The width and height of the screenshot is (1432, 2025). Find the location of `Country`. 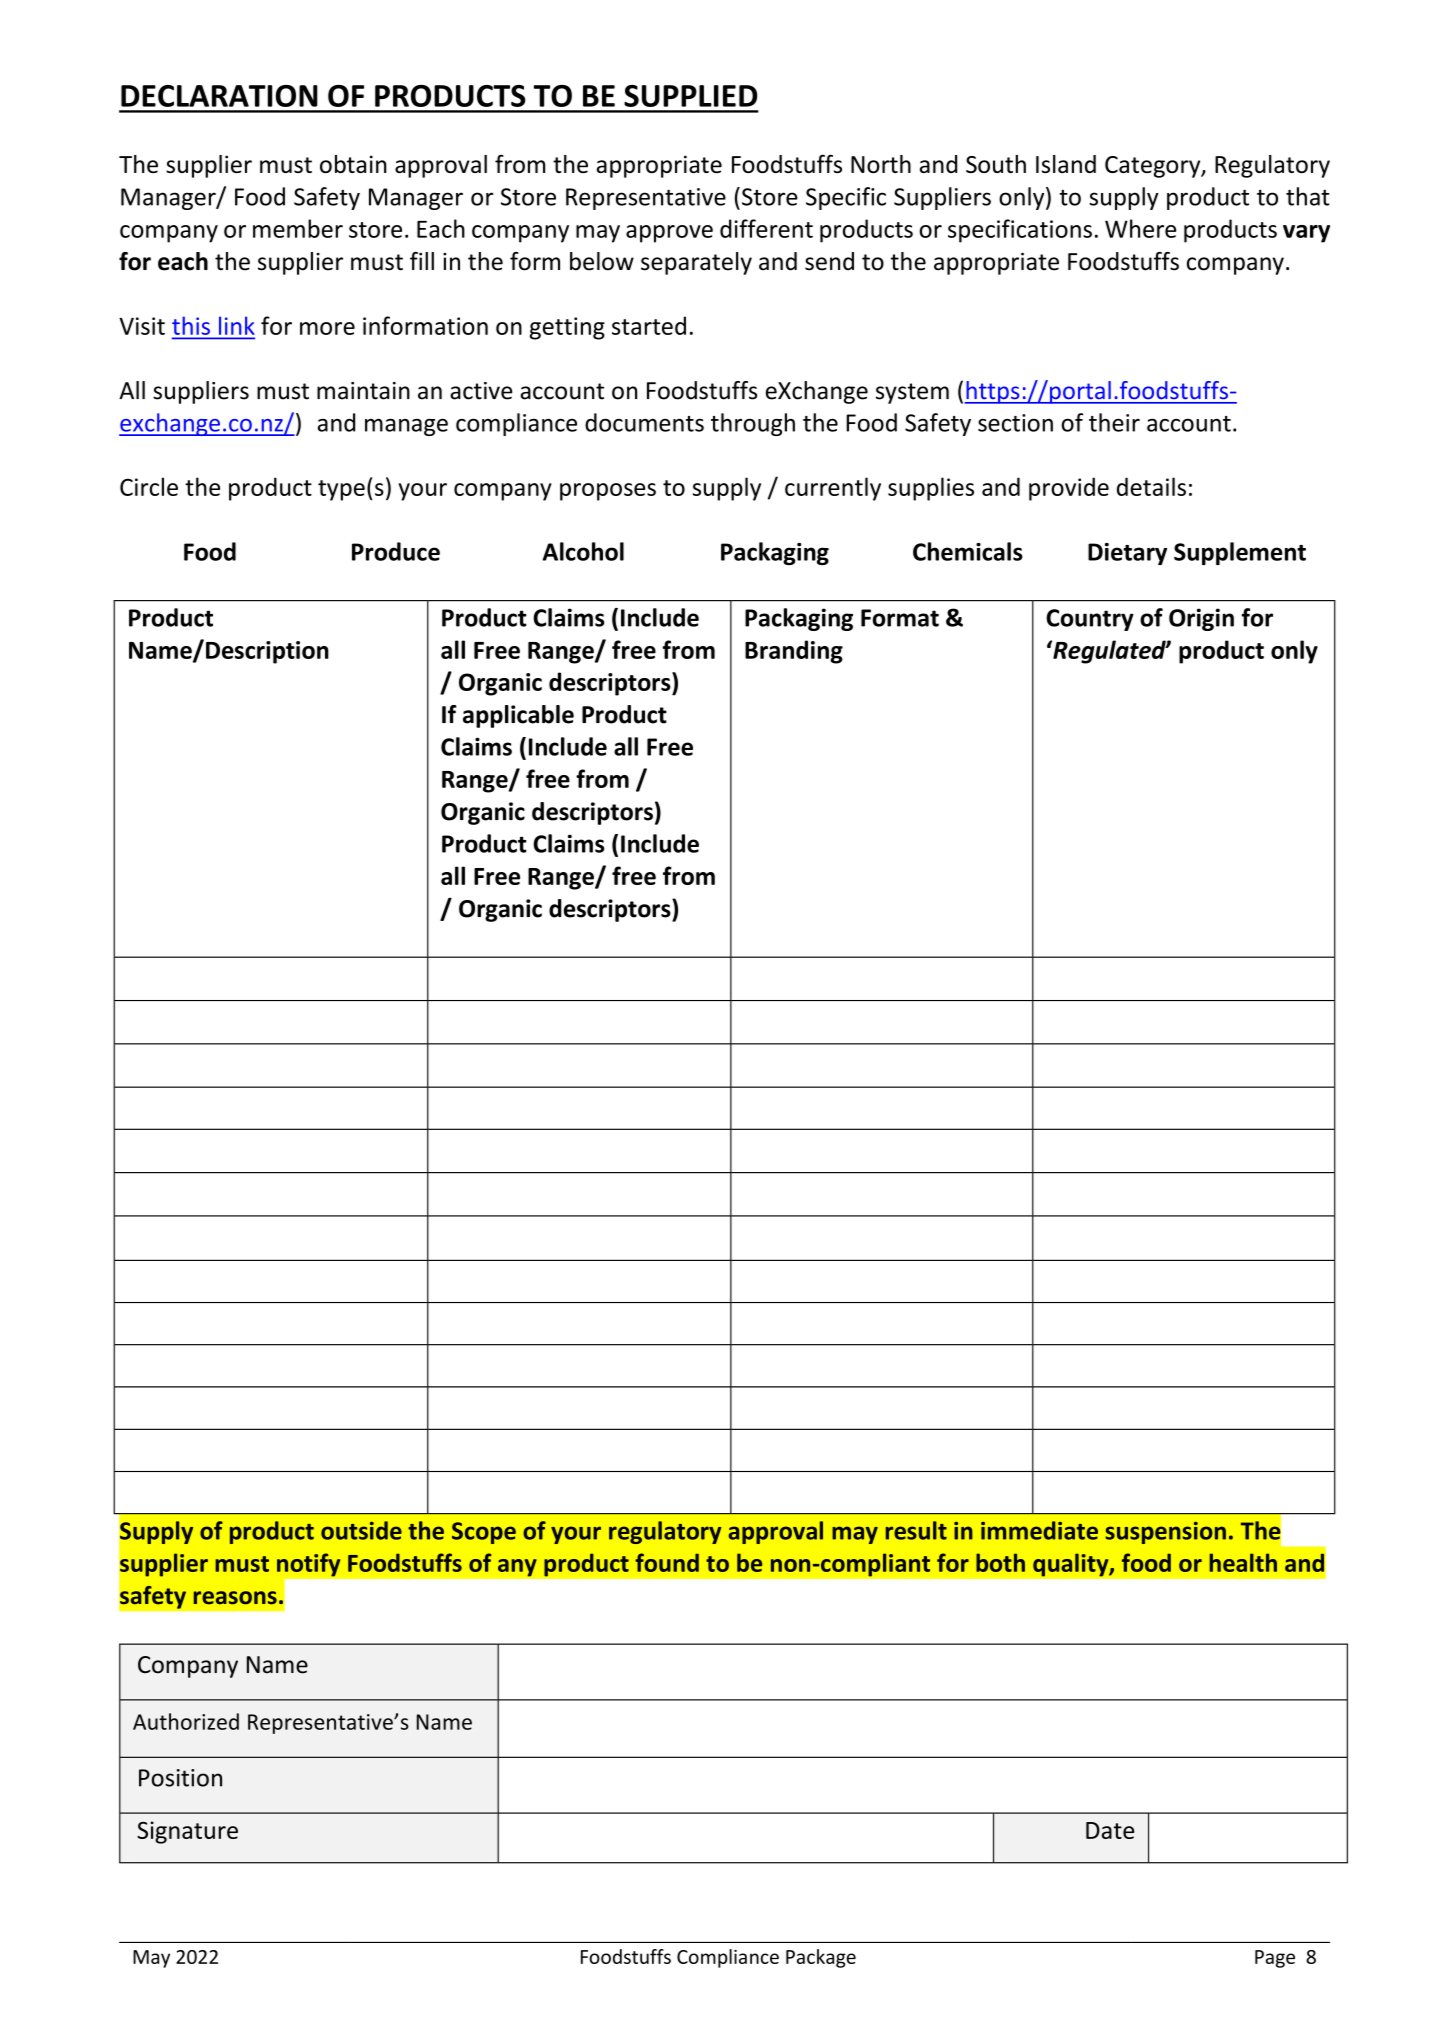

Country is located at coordinates (1090, 620).
